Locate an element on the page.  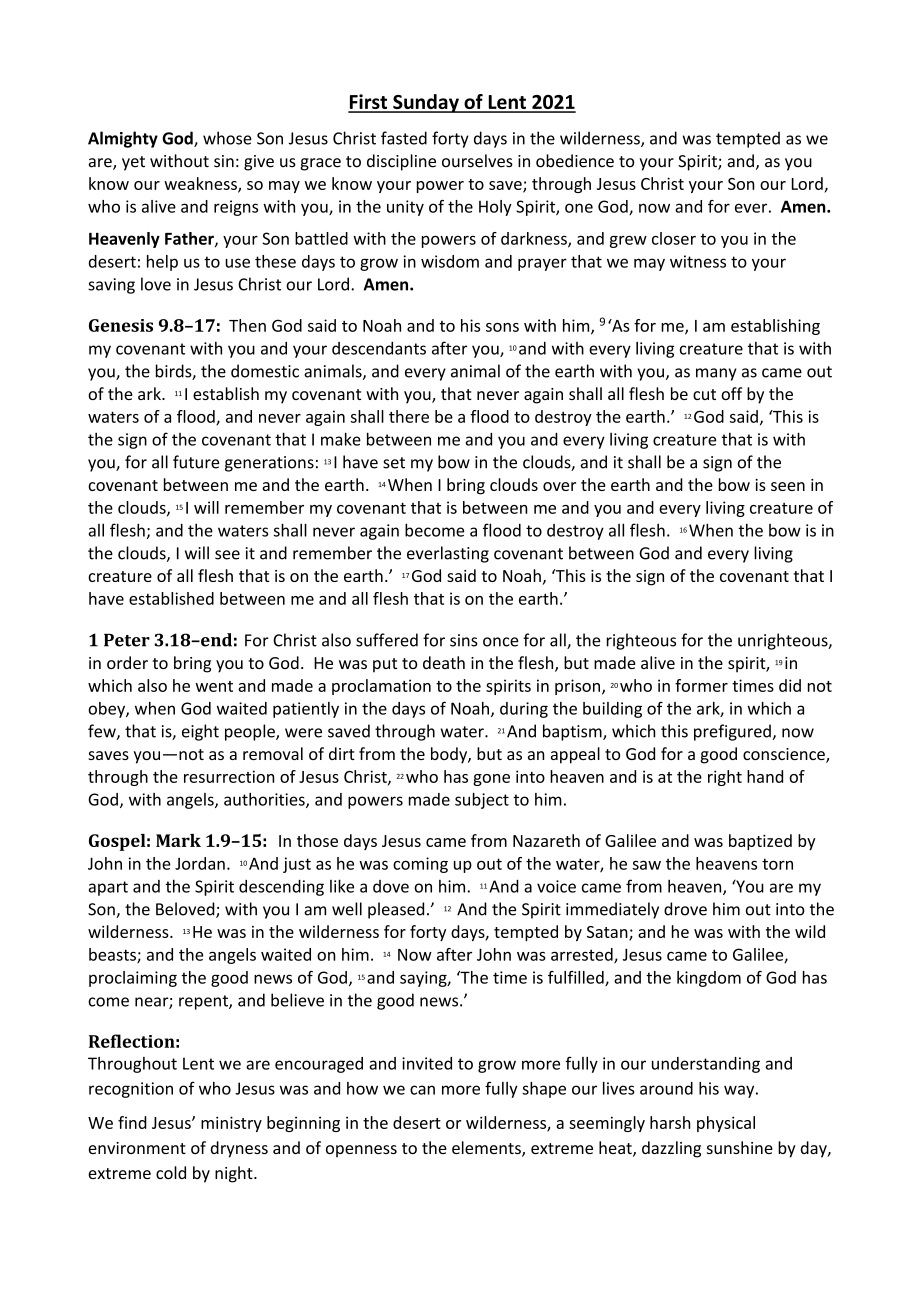
sins is located at coordinates (464, 640).
